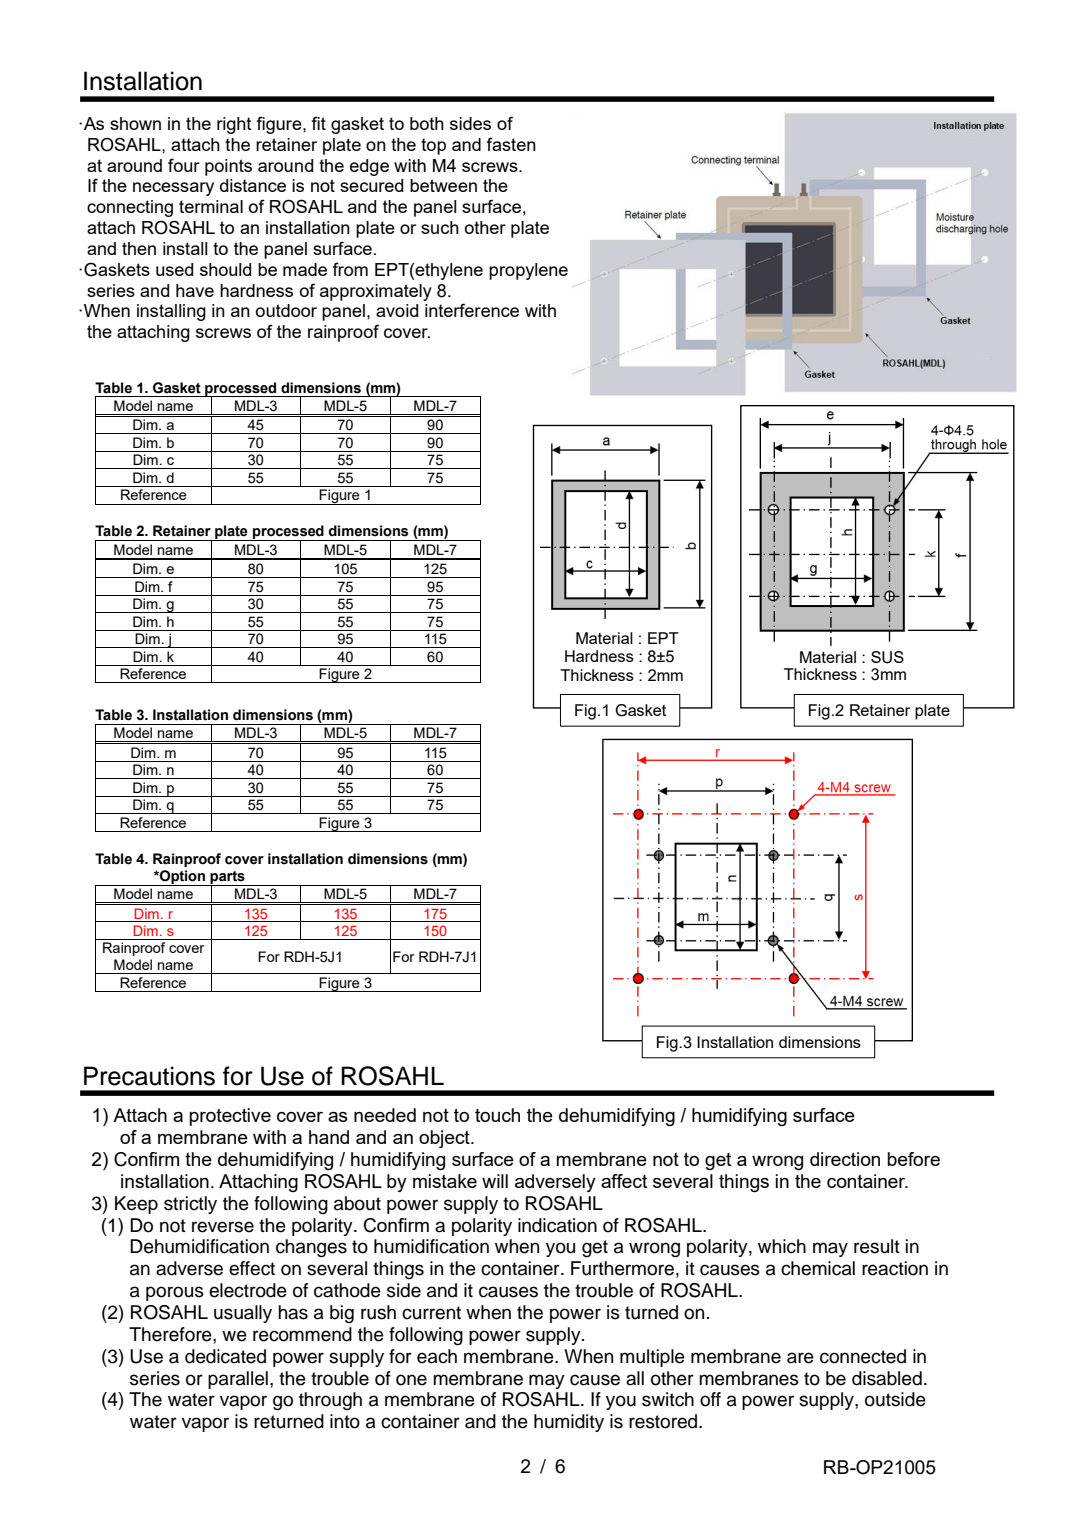 This page has height=1524, width=1077. Describe the element at coordinates (887, 657) in the page. I see `SUS` at that location.
